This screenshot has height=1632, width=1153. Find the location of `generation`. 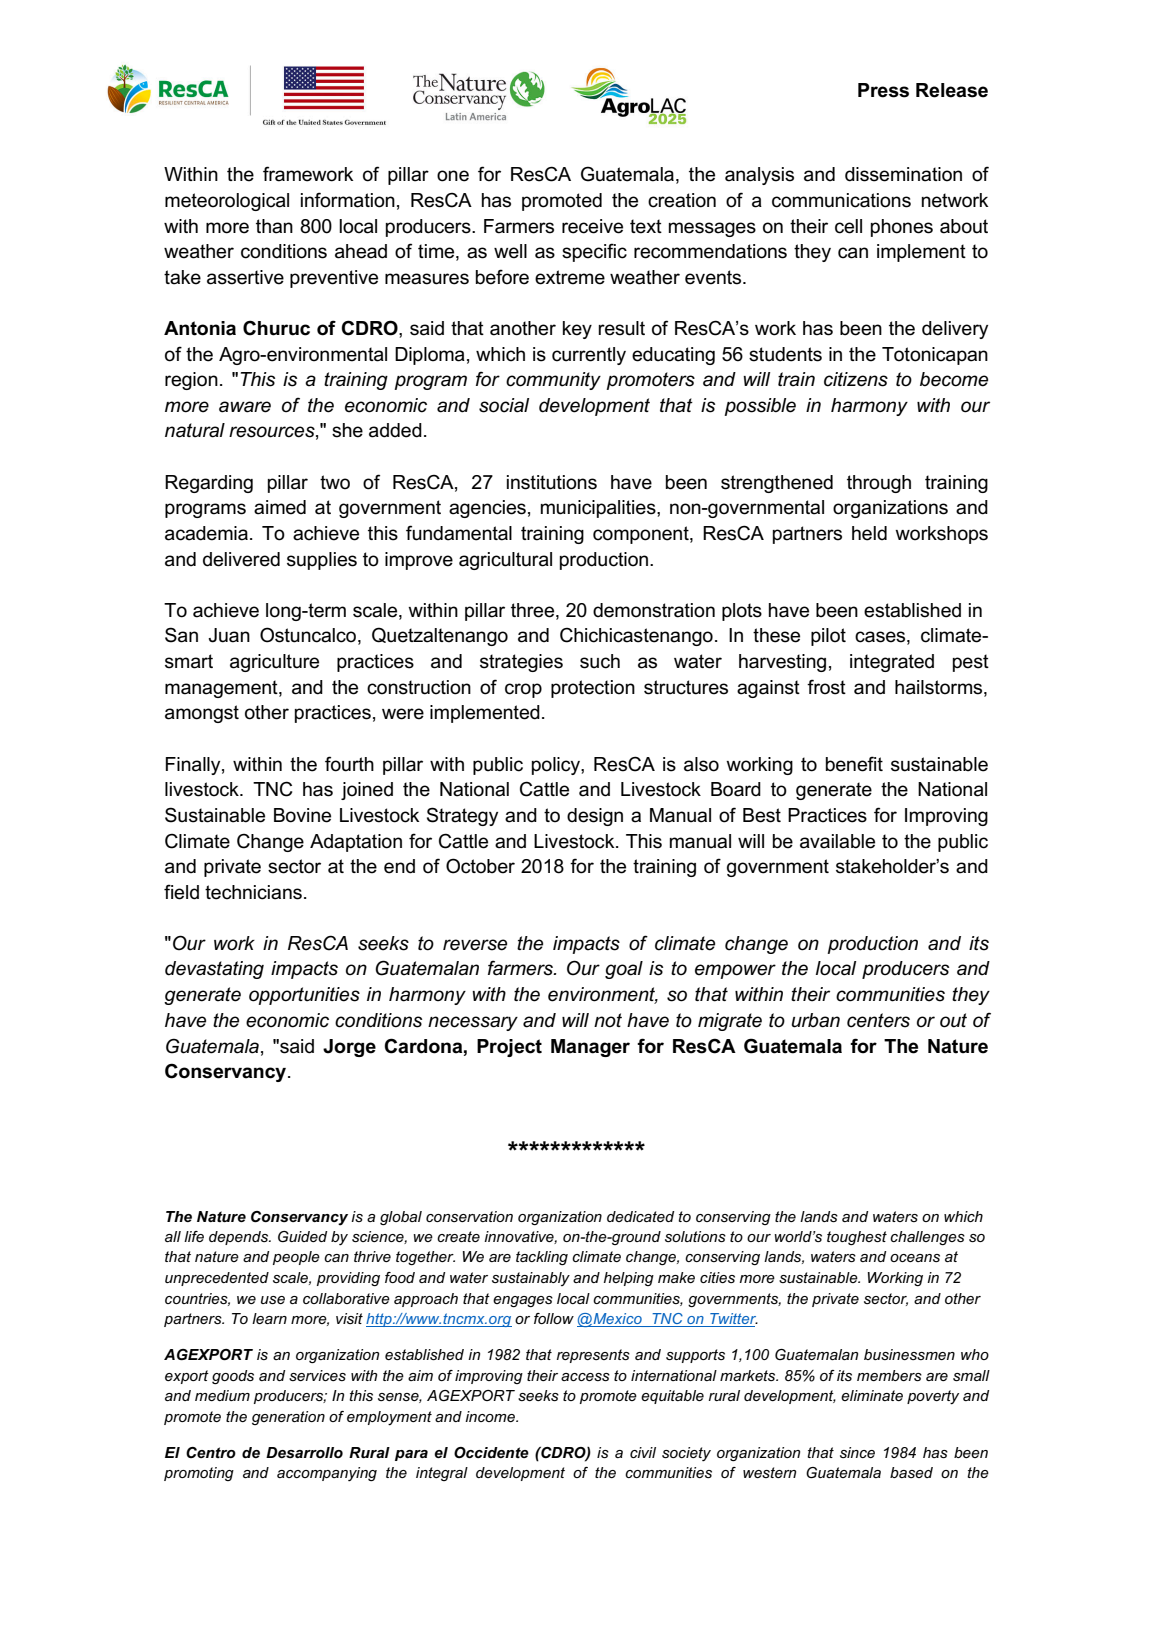

generation is located at coordinates (288, 1418).
